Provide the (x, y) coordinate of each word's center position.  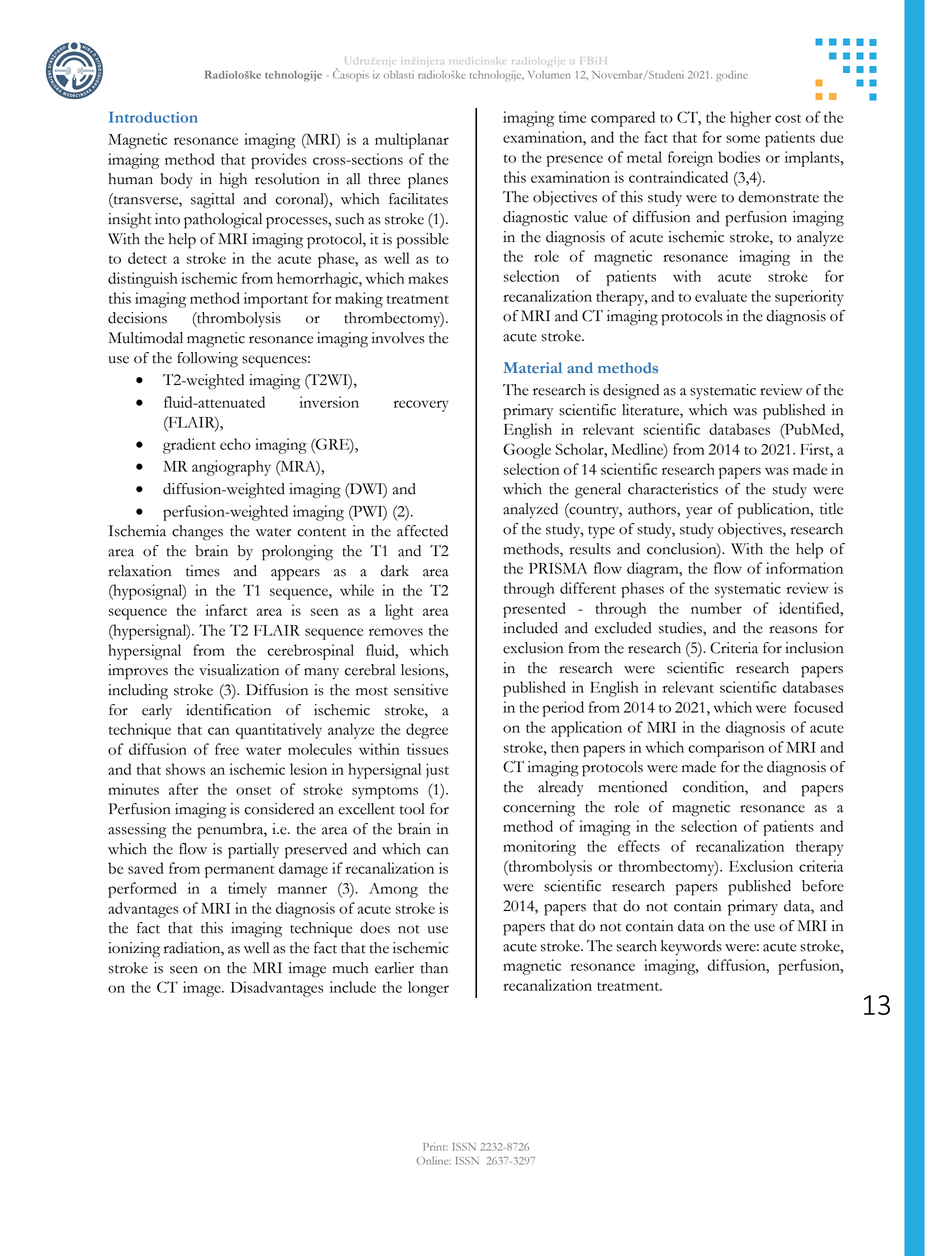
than (434, 968)
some (743, 139)
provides (279, 161)
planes (428, 181)
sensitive (421, 690)
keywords (691, 948)
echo (235, 444)
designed (631, 392)
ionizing (134, 950)
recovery (421, 406)
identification (228, 710)
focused (818, 707)
